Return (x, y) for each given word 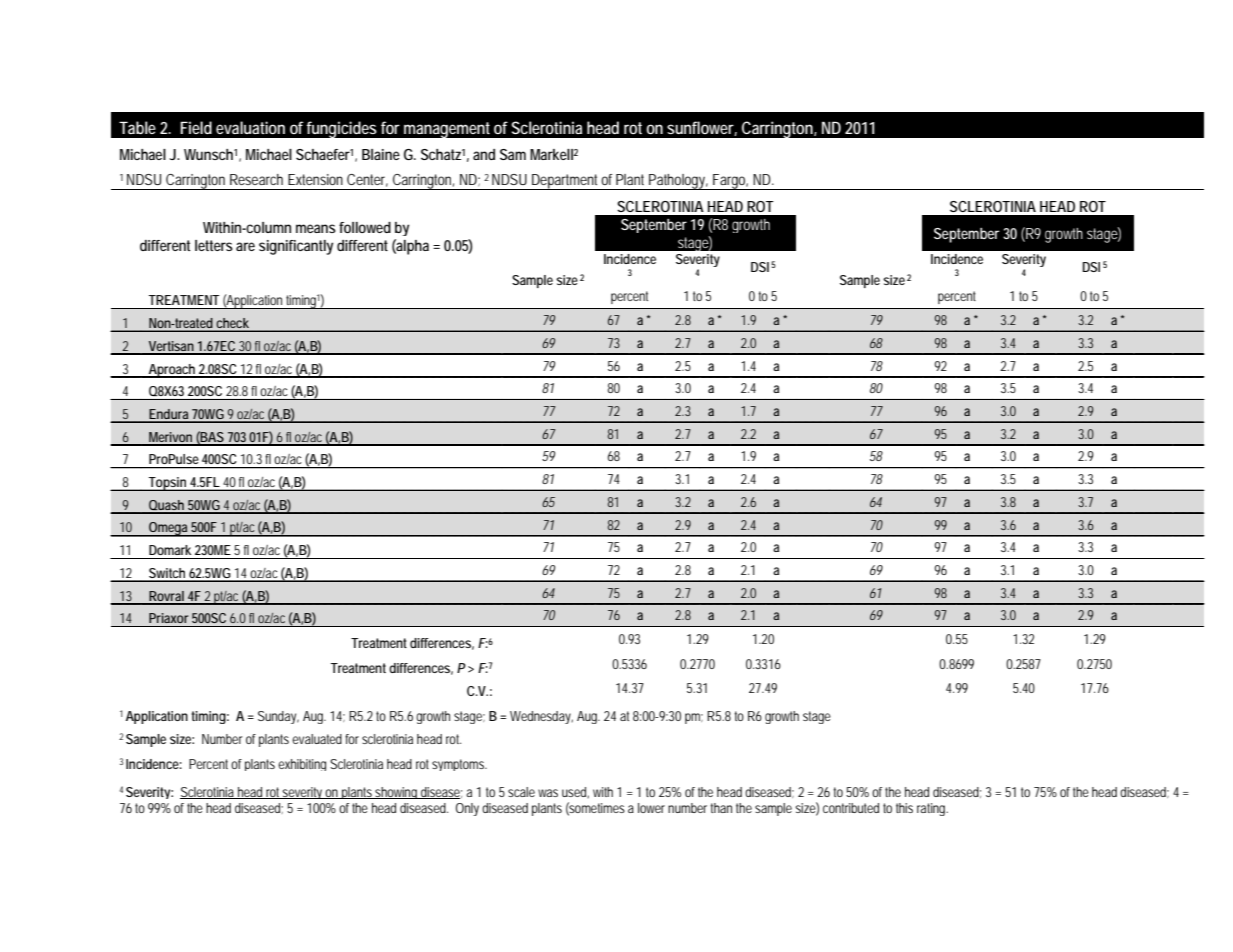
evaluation (250, 127)
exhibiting (302, 765)
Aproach (172, 371)
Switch (168, 574)
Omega (169, 529)
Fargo (730, 182)
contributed (851, 808)
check (233, 324)
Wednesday (541, 717)
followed (365, 227)
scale (521, 792)
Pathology (678, 182)
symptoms (459, 765)
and (484, 154)
